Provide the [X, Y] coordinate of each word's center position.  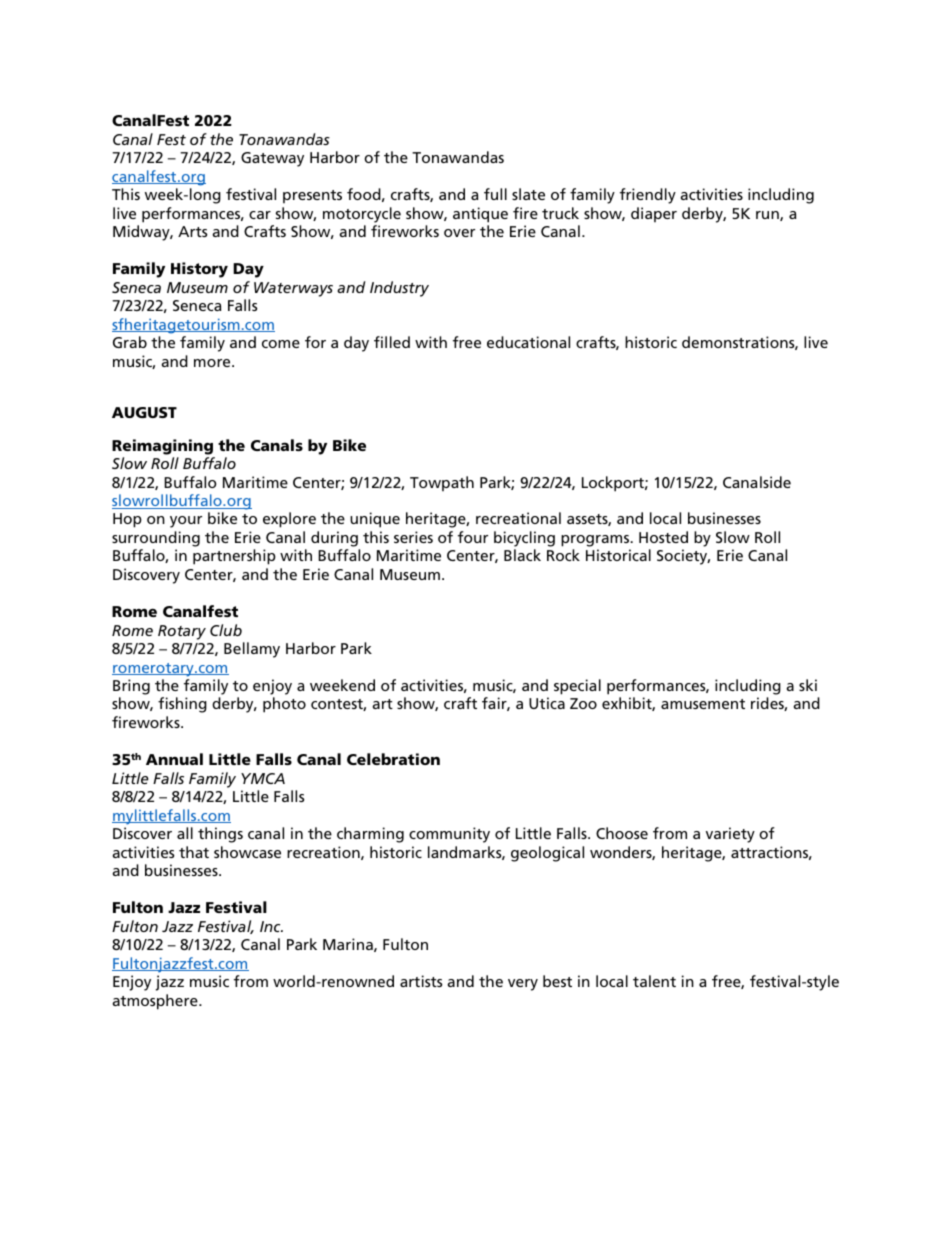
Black [522, 555]
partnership [234, 557]
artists [421, 981]
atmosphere [156, 1002]
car [260, 215]
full [495, 194]
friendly [648, 196]
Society [683, 557]
